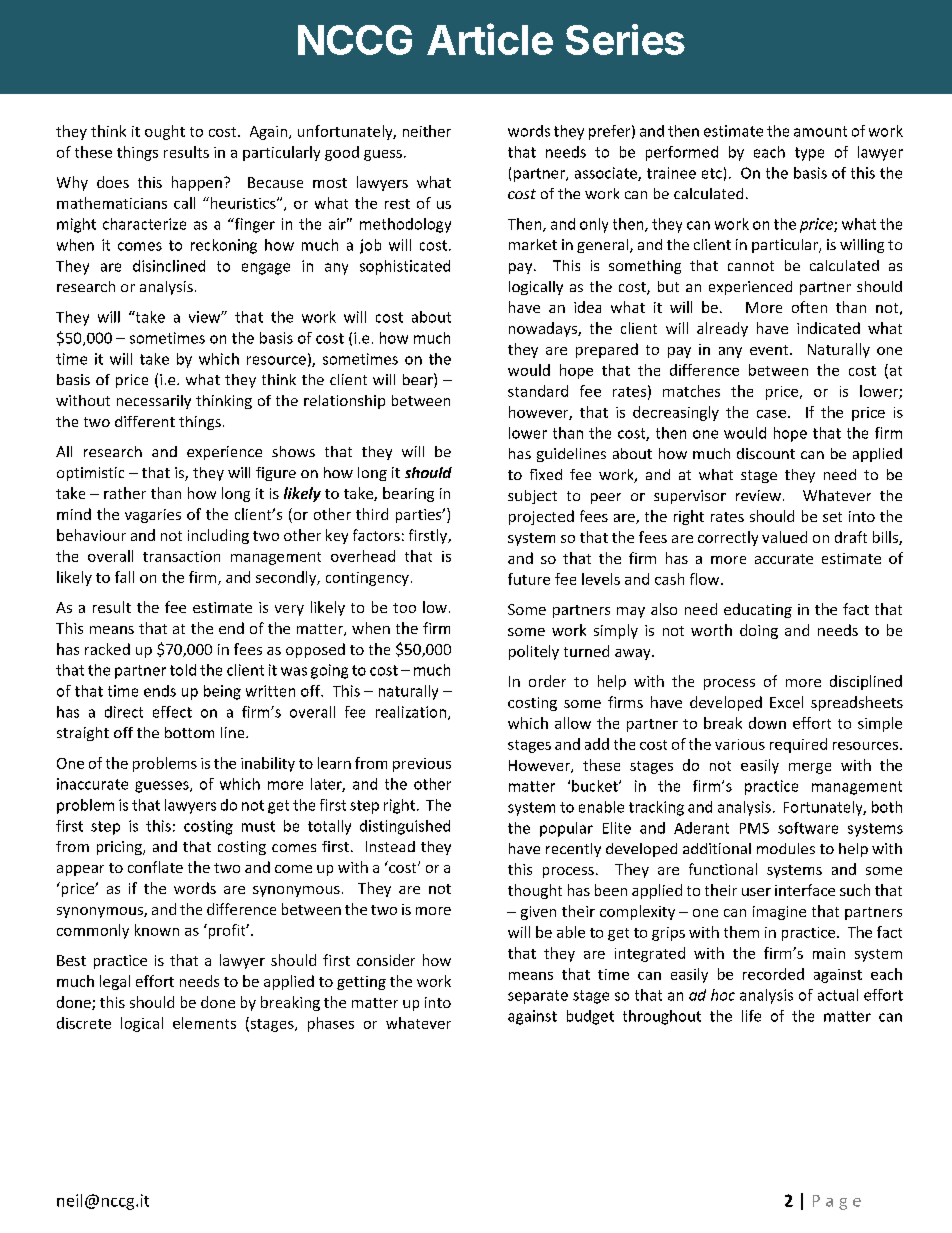  What do you see at coordinates (204, 1023) in the screenshot?
I see `elements` at bounding box center [204, 1023].
